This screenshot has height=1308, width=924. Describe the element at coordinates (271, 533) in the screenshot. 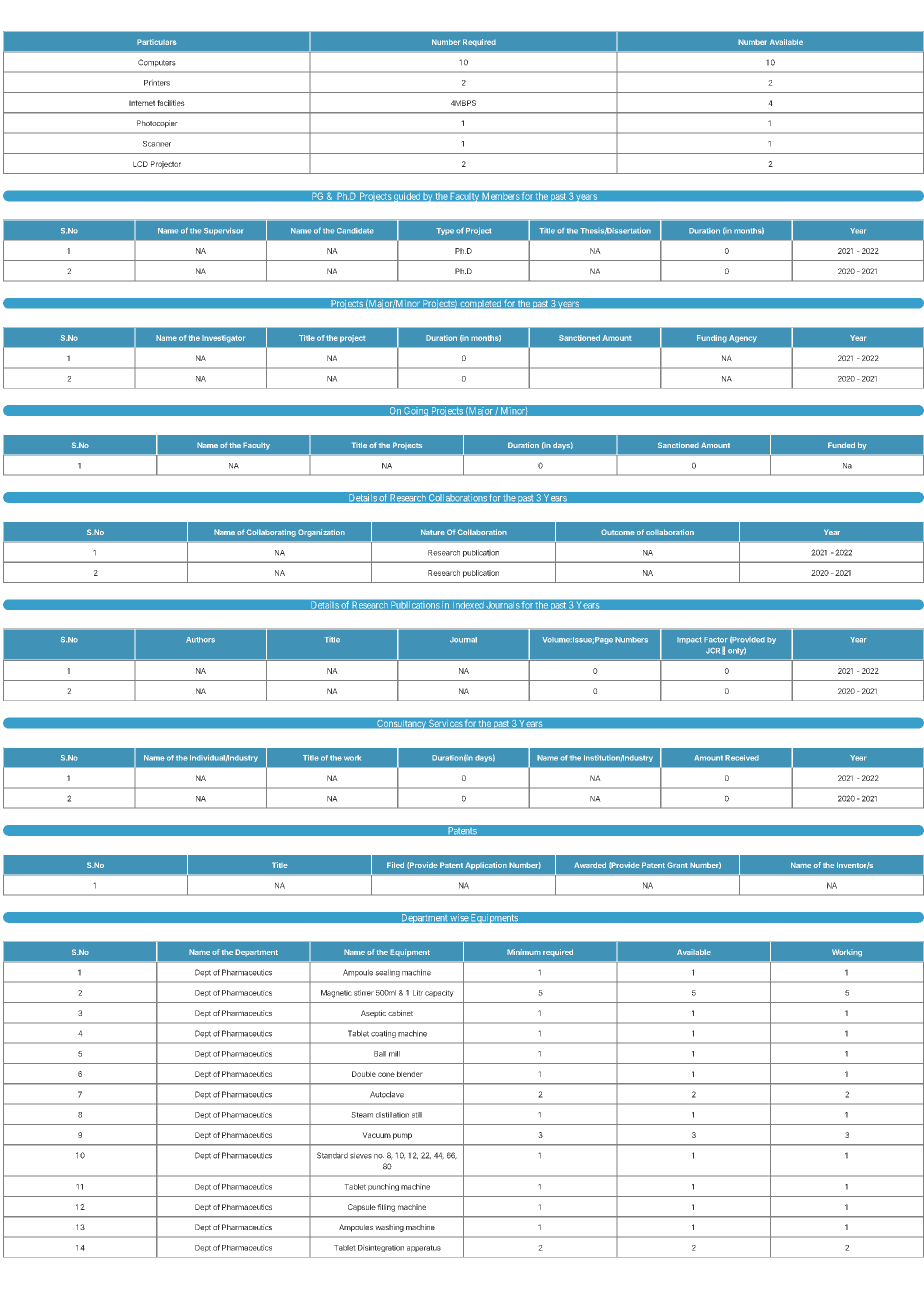

I see `Collaborating` at that location.
